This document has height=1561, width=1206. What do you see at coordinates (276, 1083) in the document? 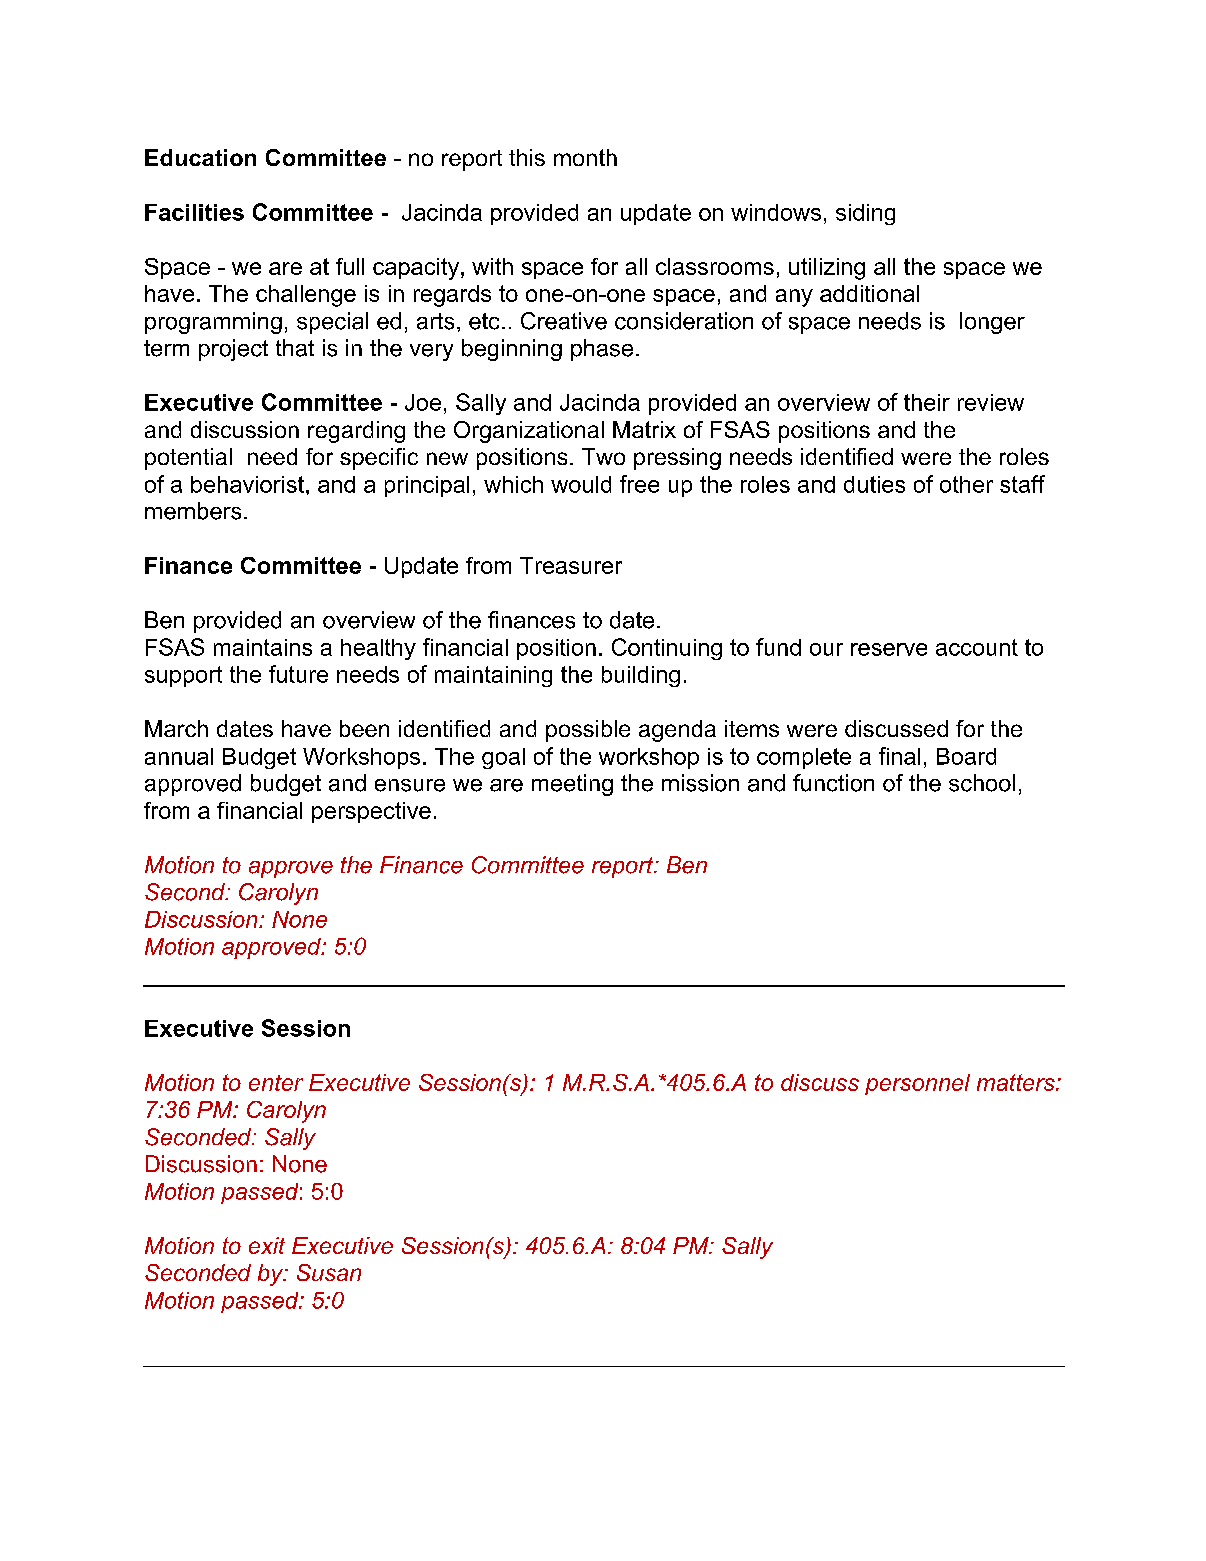
I see `enter` at bounding box center [276, 1083].
